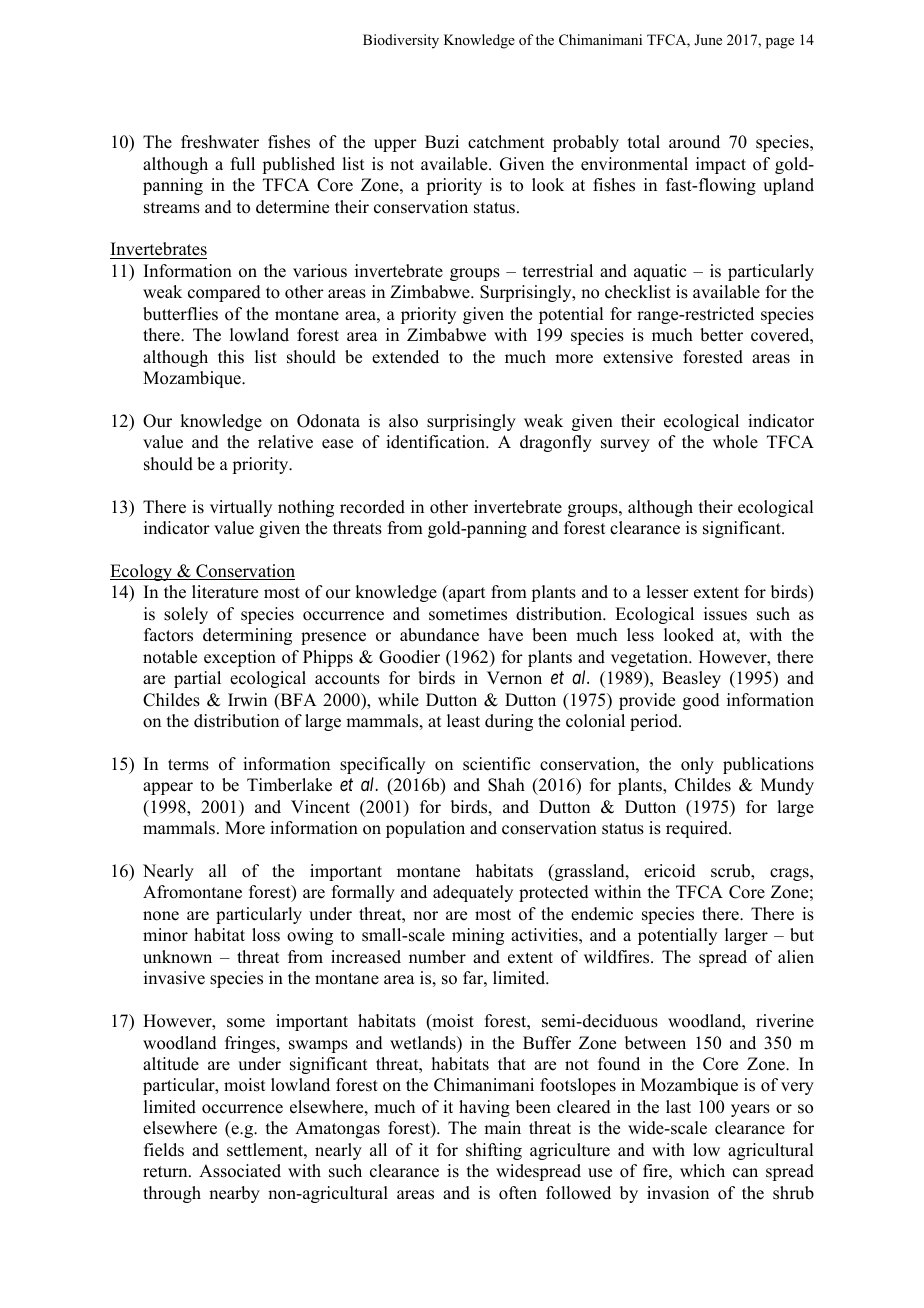 The height and width of the screenshot is (1308, 924). I want to click on identification, so click(437, 442).
